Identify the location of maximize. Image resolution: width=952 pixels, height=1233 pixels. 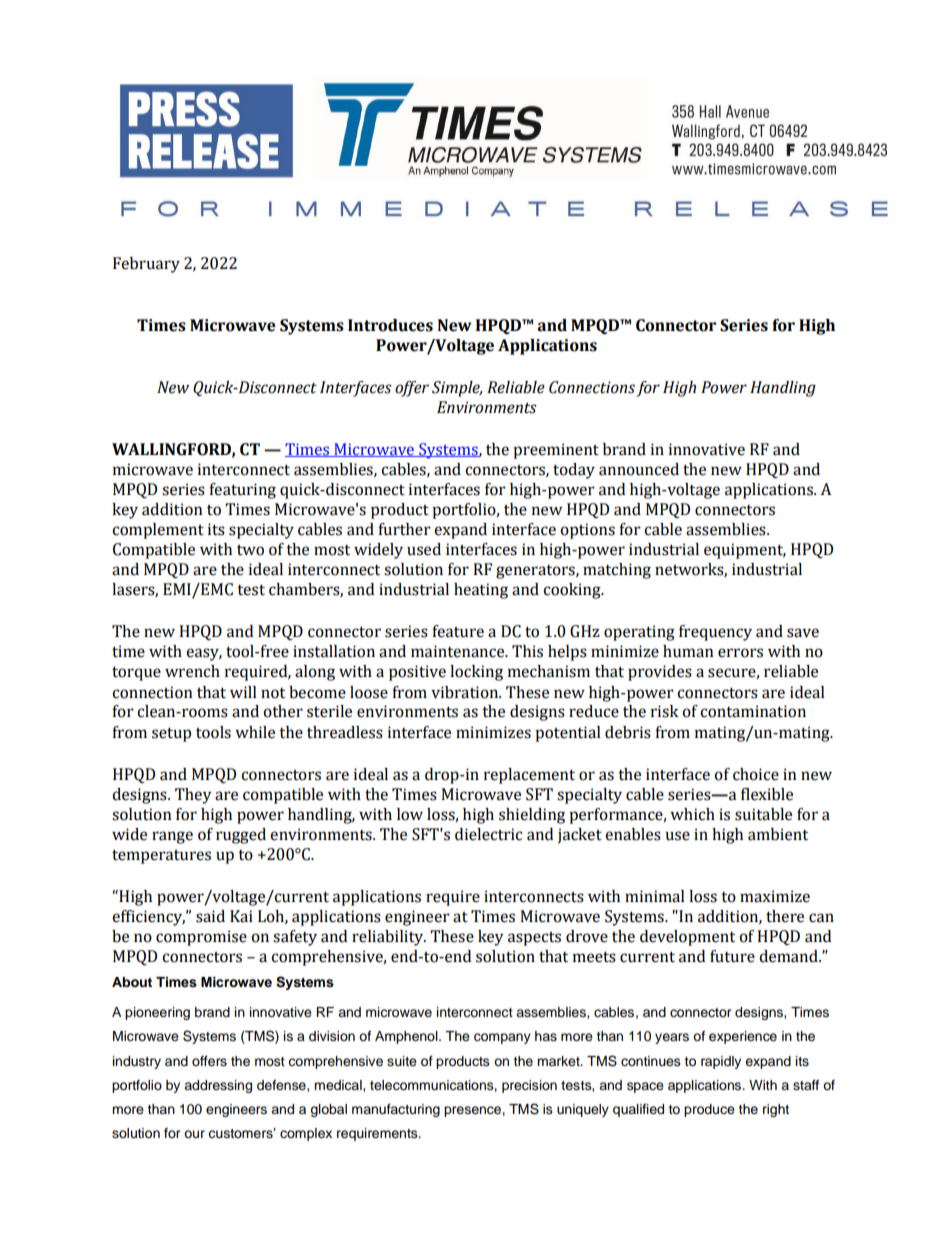
(775, 896).
